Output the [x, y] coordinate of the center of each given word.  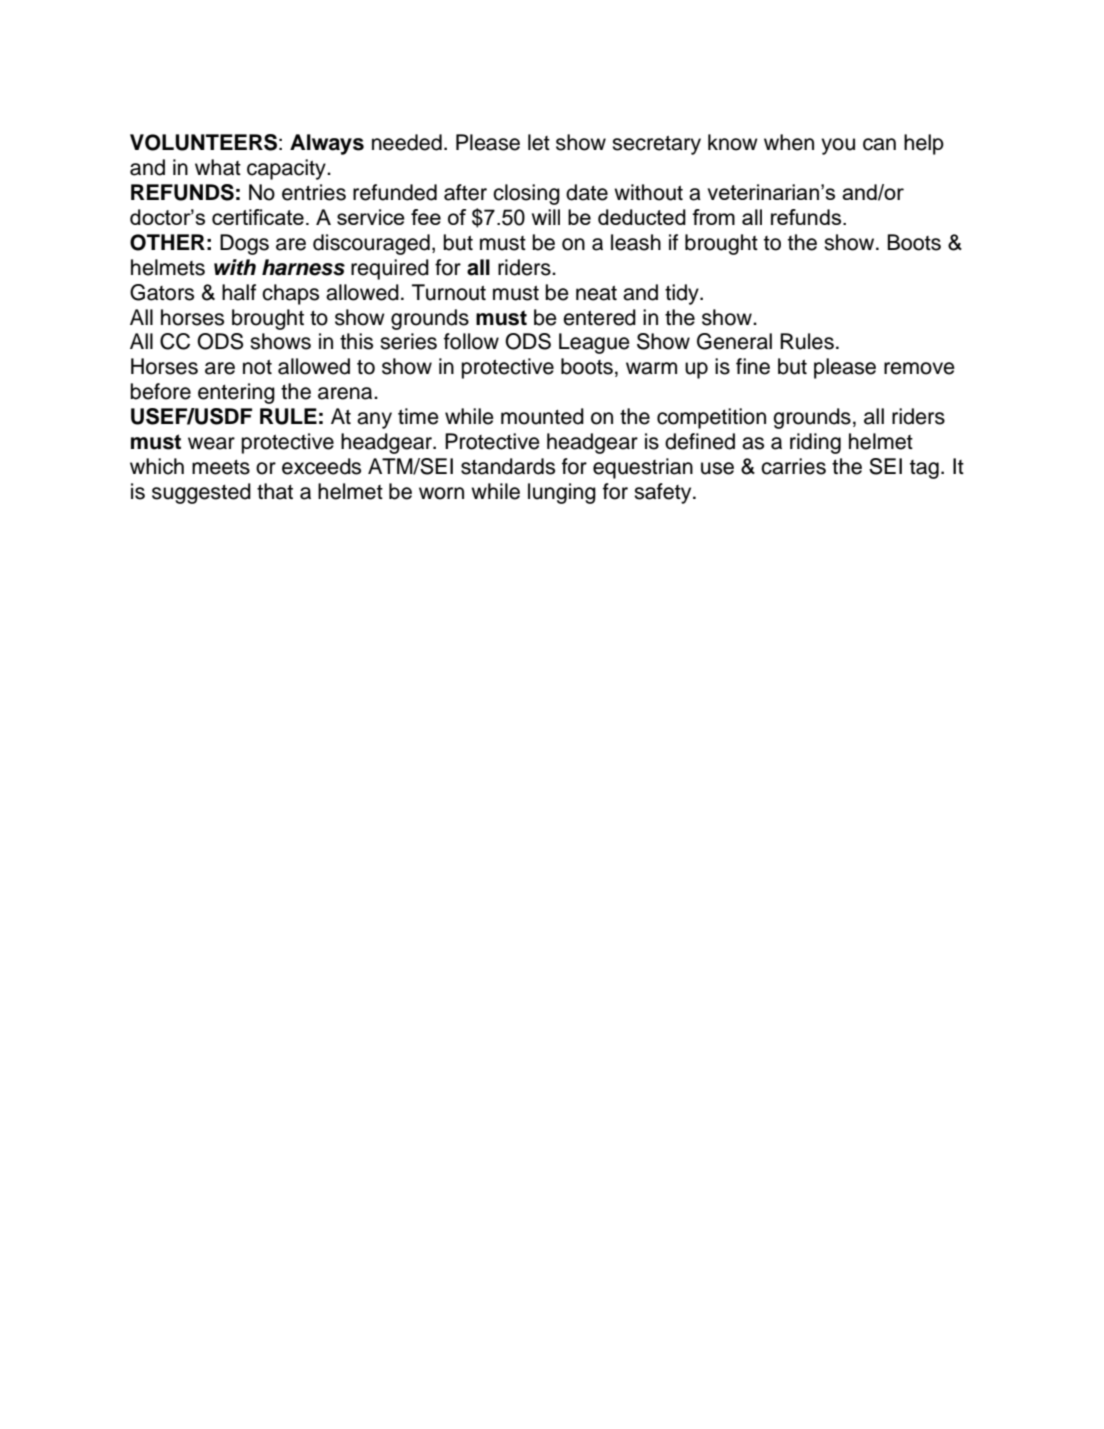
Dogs [244, 244]
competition [711, 418]
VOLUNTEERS [203, 142]
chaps [290, 294]
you [838, 146]
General [734, 341]
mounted [542, 416]
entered [599, 317]
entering [236, 393]
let [539, 142]
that [275, 491]
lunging [562, 493]
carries [793, 466]
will [546, 217]
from [713, 217]
